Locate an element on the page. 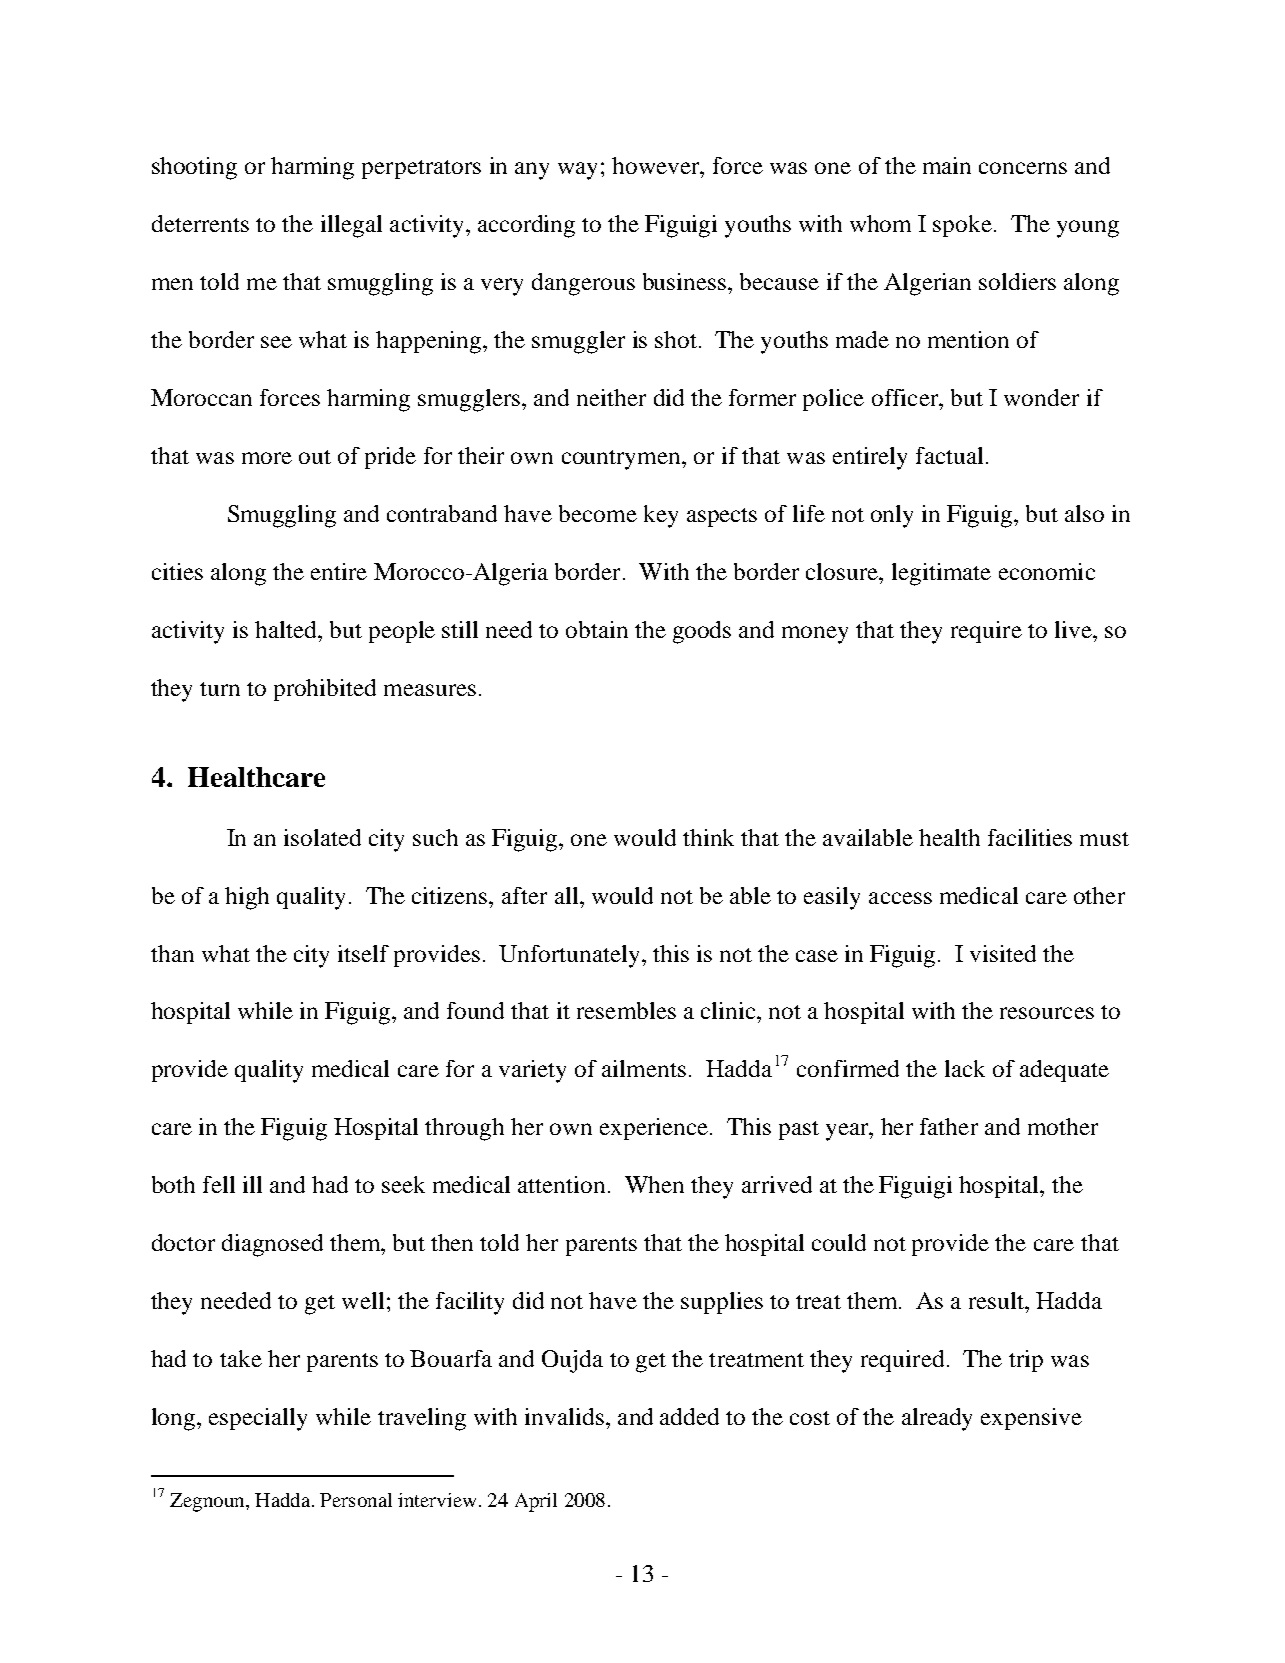 This page has height=1663, width=1285. halted is located at coordinates (287, 629).
